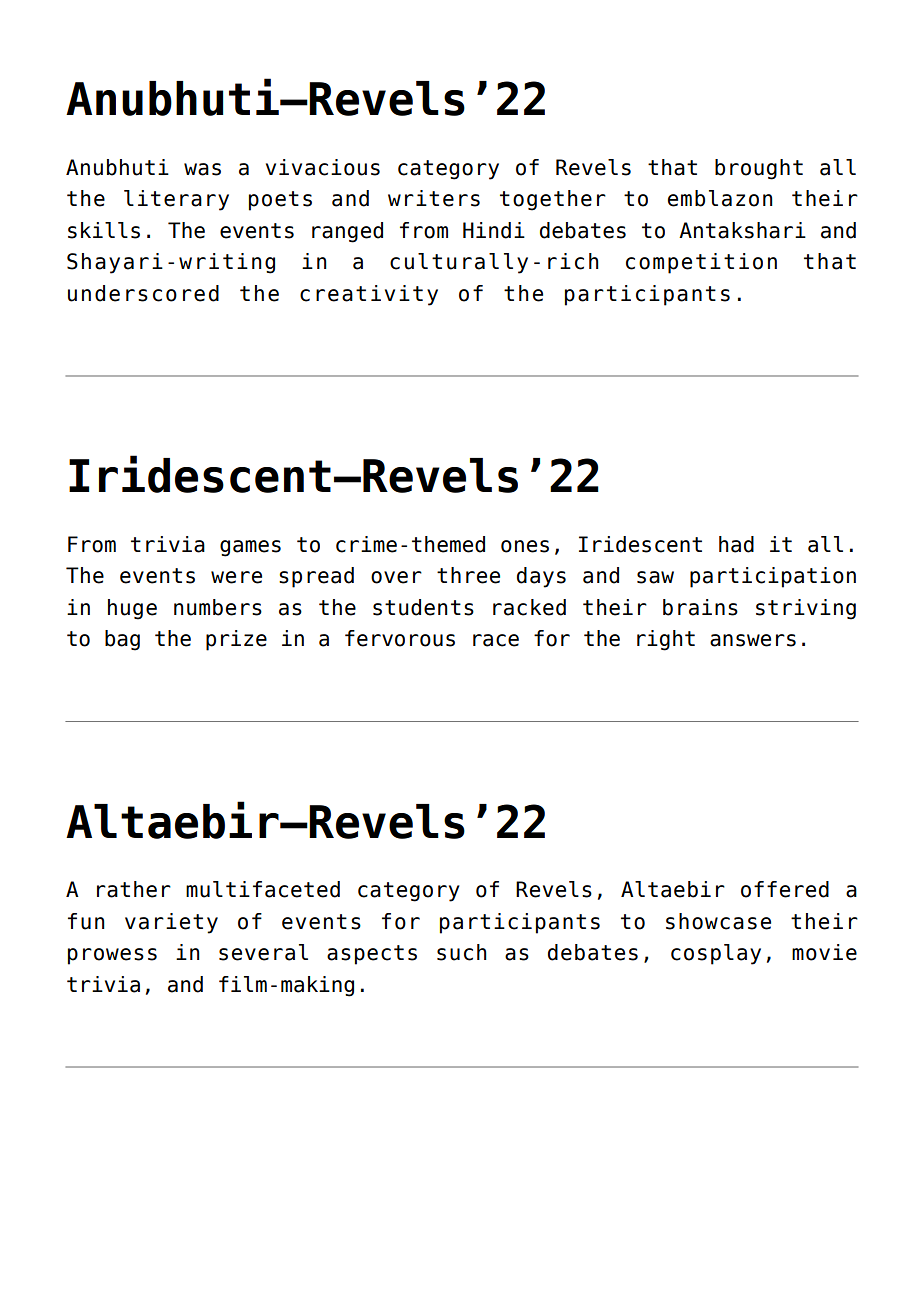 This document has height=1308, width=924. What do you see at coordinates (525, 546) in the document?
I see `ones` at bounding box center [525, 546].
